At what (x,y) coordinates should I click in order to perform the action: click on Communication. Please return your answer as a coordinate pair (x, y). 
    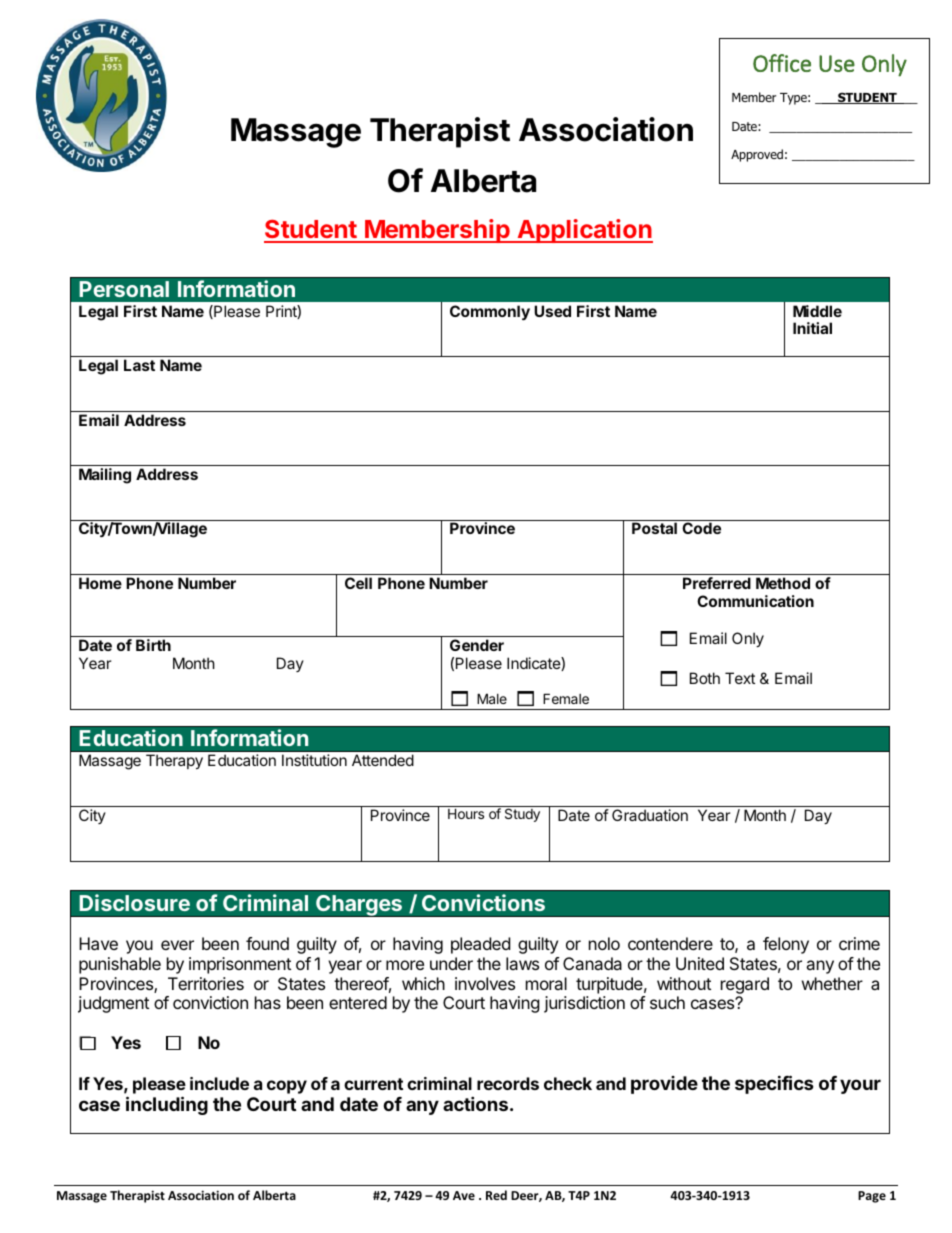
    Looking at the image, I should click on (755, 601).
